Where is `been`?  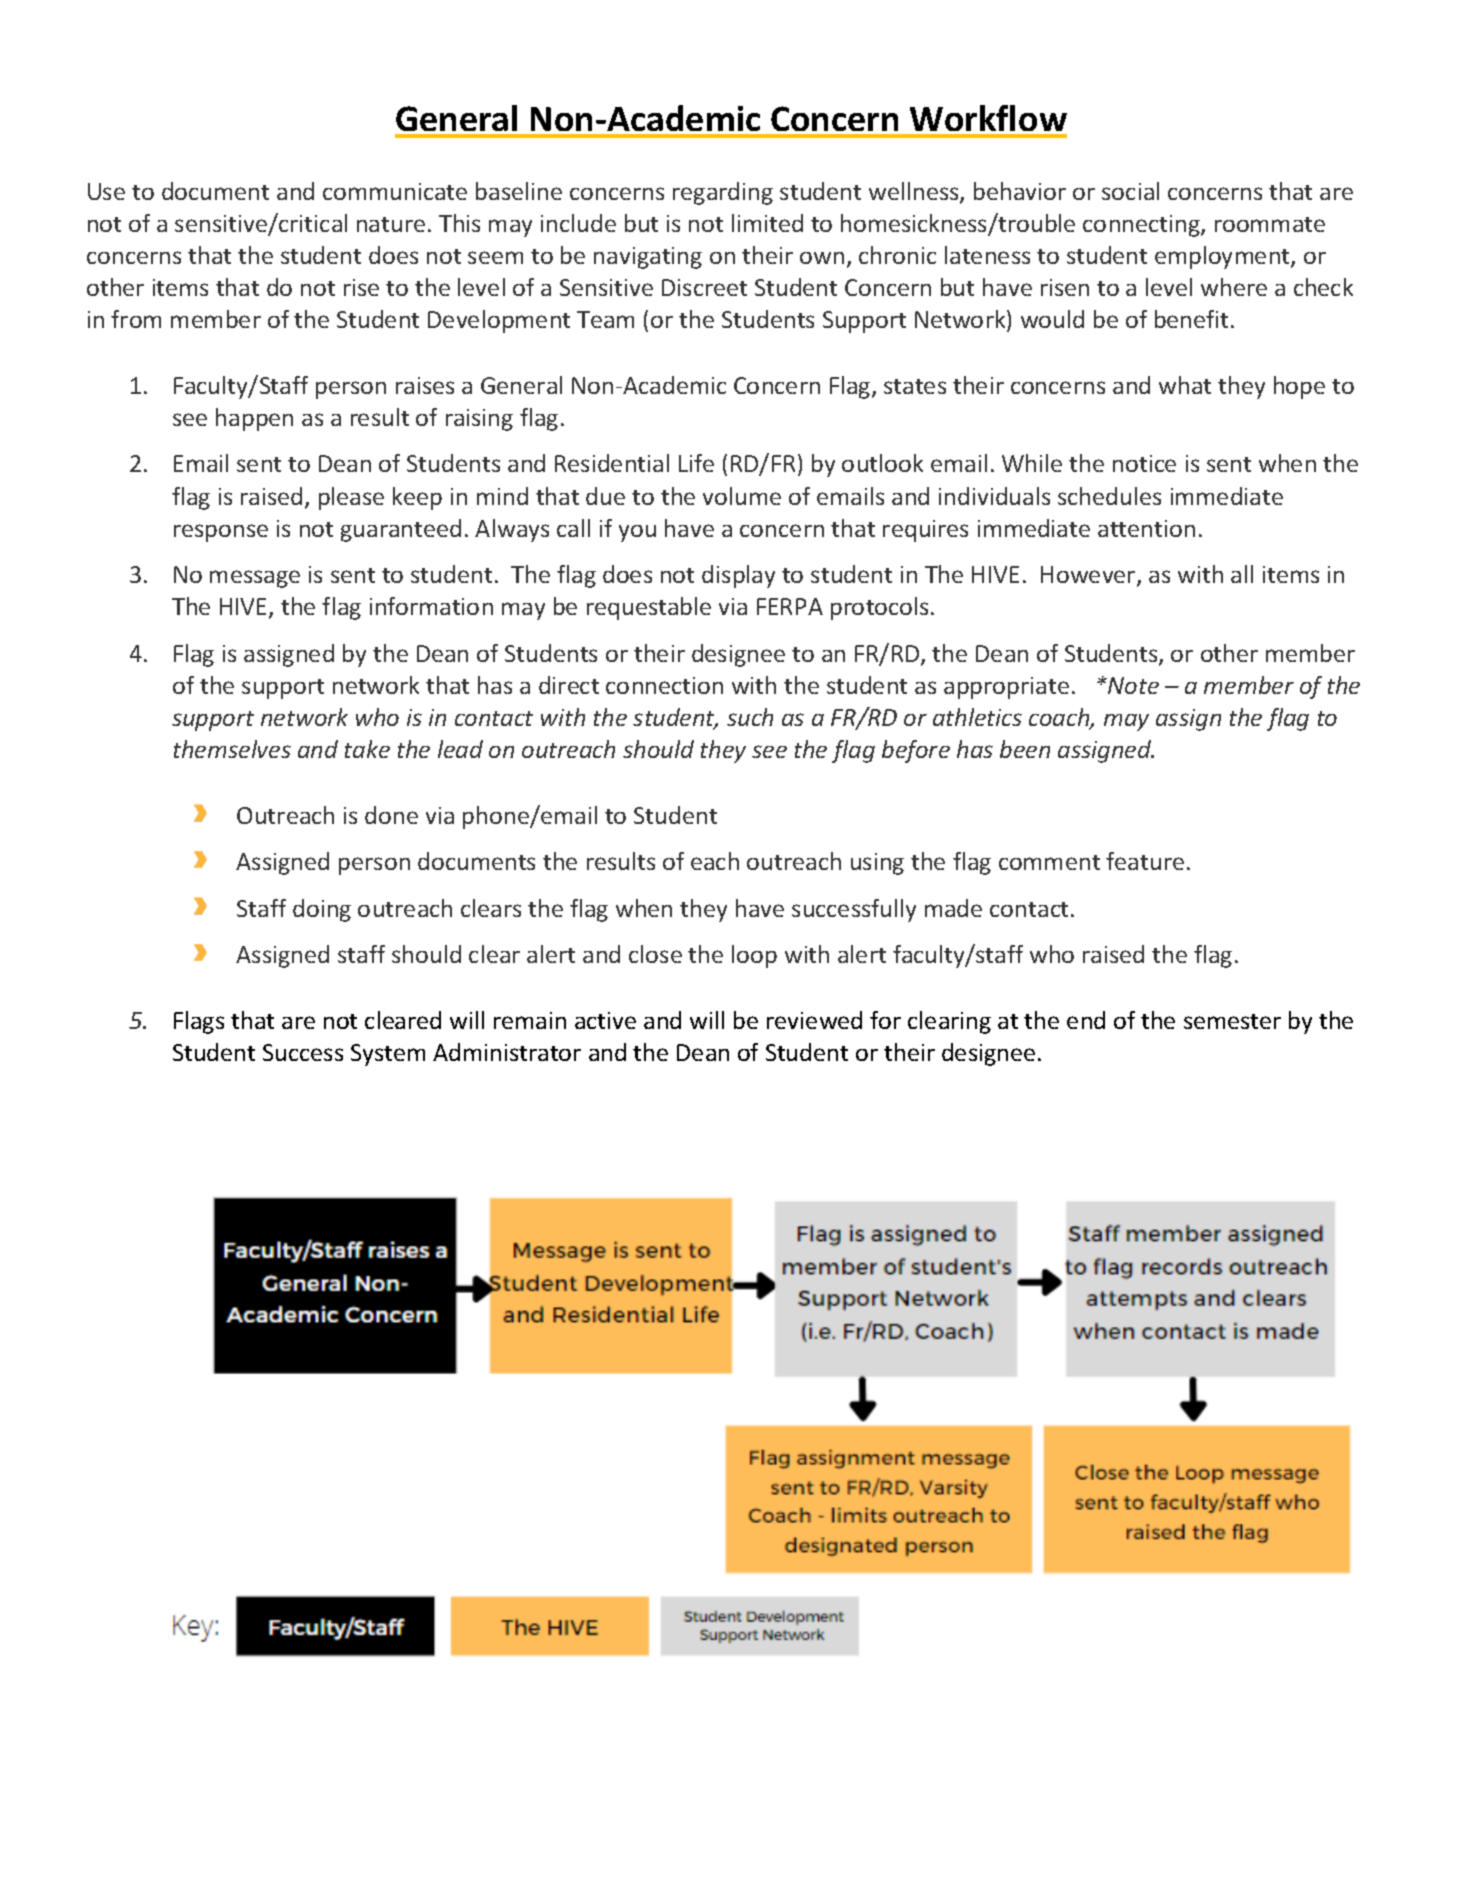 been is located at coordinates (1025, 749).
